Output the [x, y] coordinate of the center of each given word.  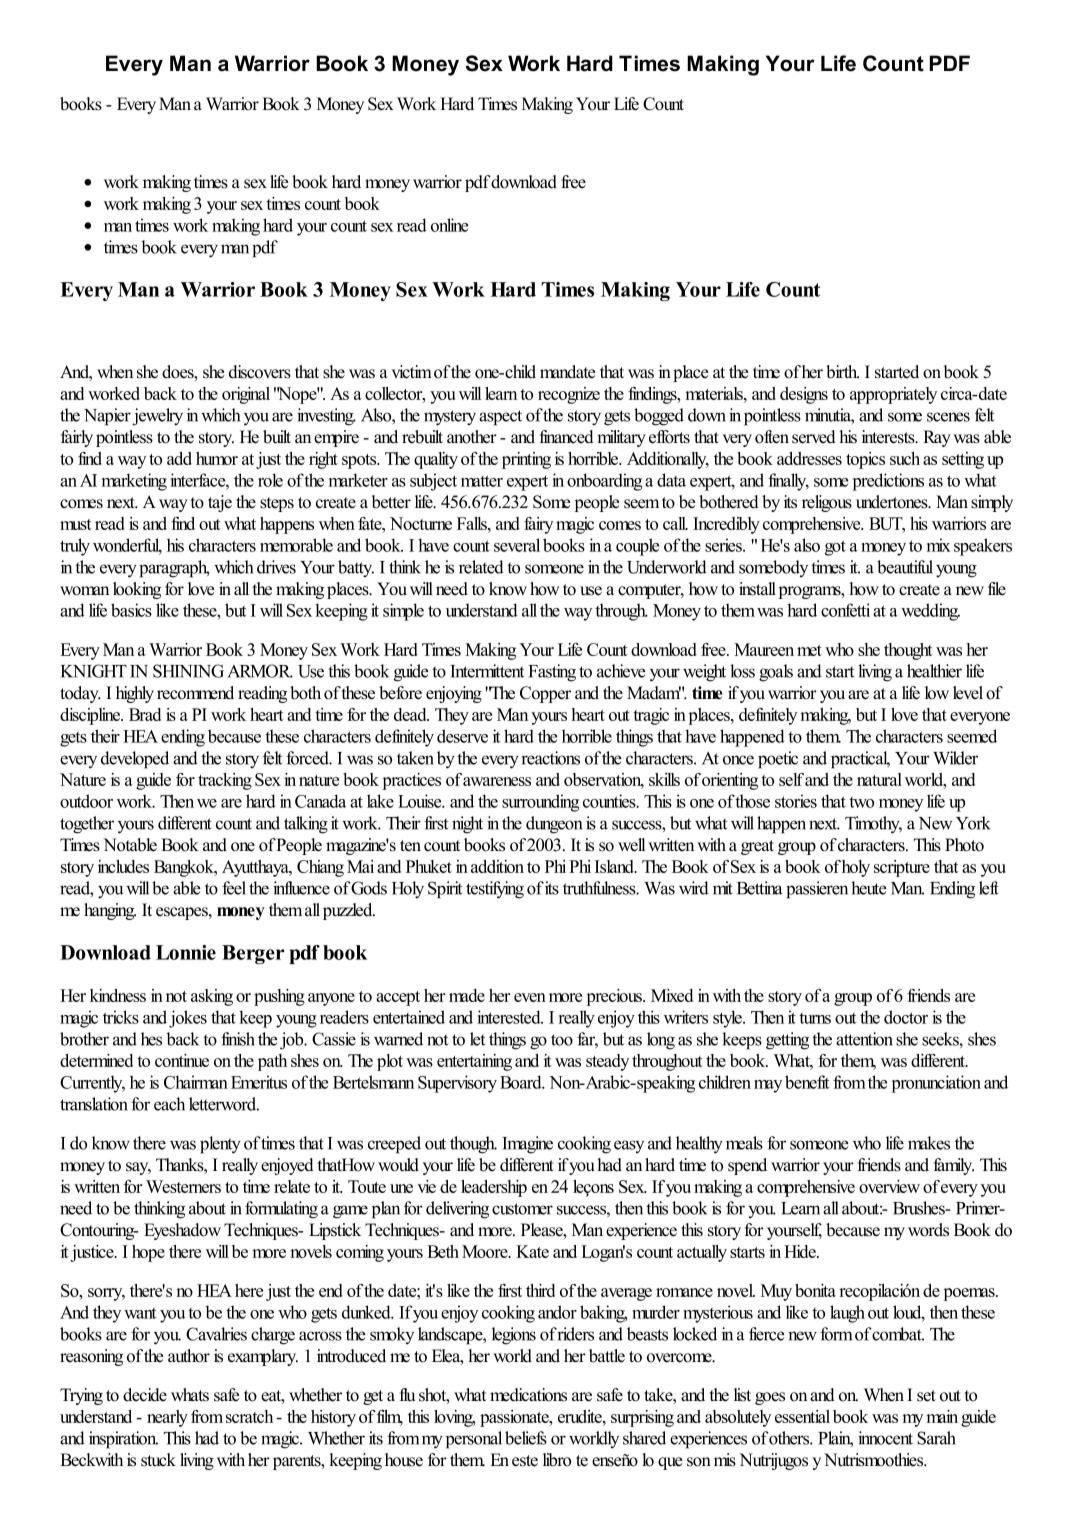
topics [865, 460]
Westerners [183, 1186]
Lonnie [186, 952]
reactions [550, 758]
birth [842, 372]
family [954, 1166]
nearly [167, 1418]
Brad [145, 714]
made [467, 995]
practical [860, 760]
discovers [260, 372]
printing [526, 460]
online [449, 225]
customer [522, 1209]
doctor [906, 1017]
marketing [134, 482]
